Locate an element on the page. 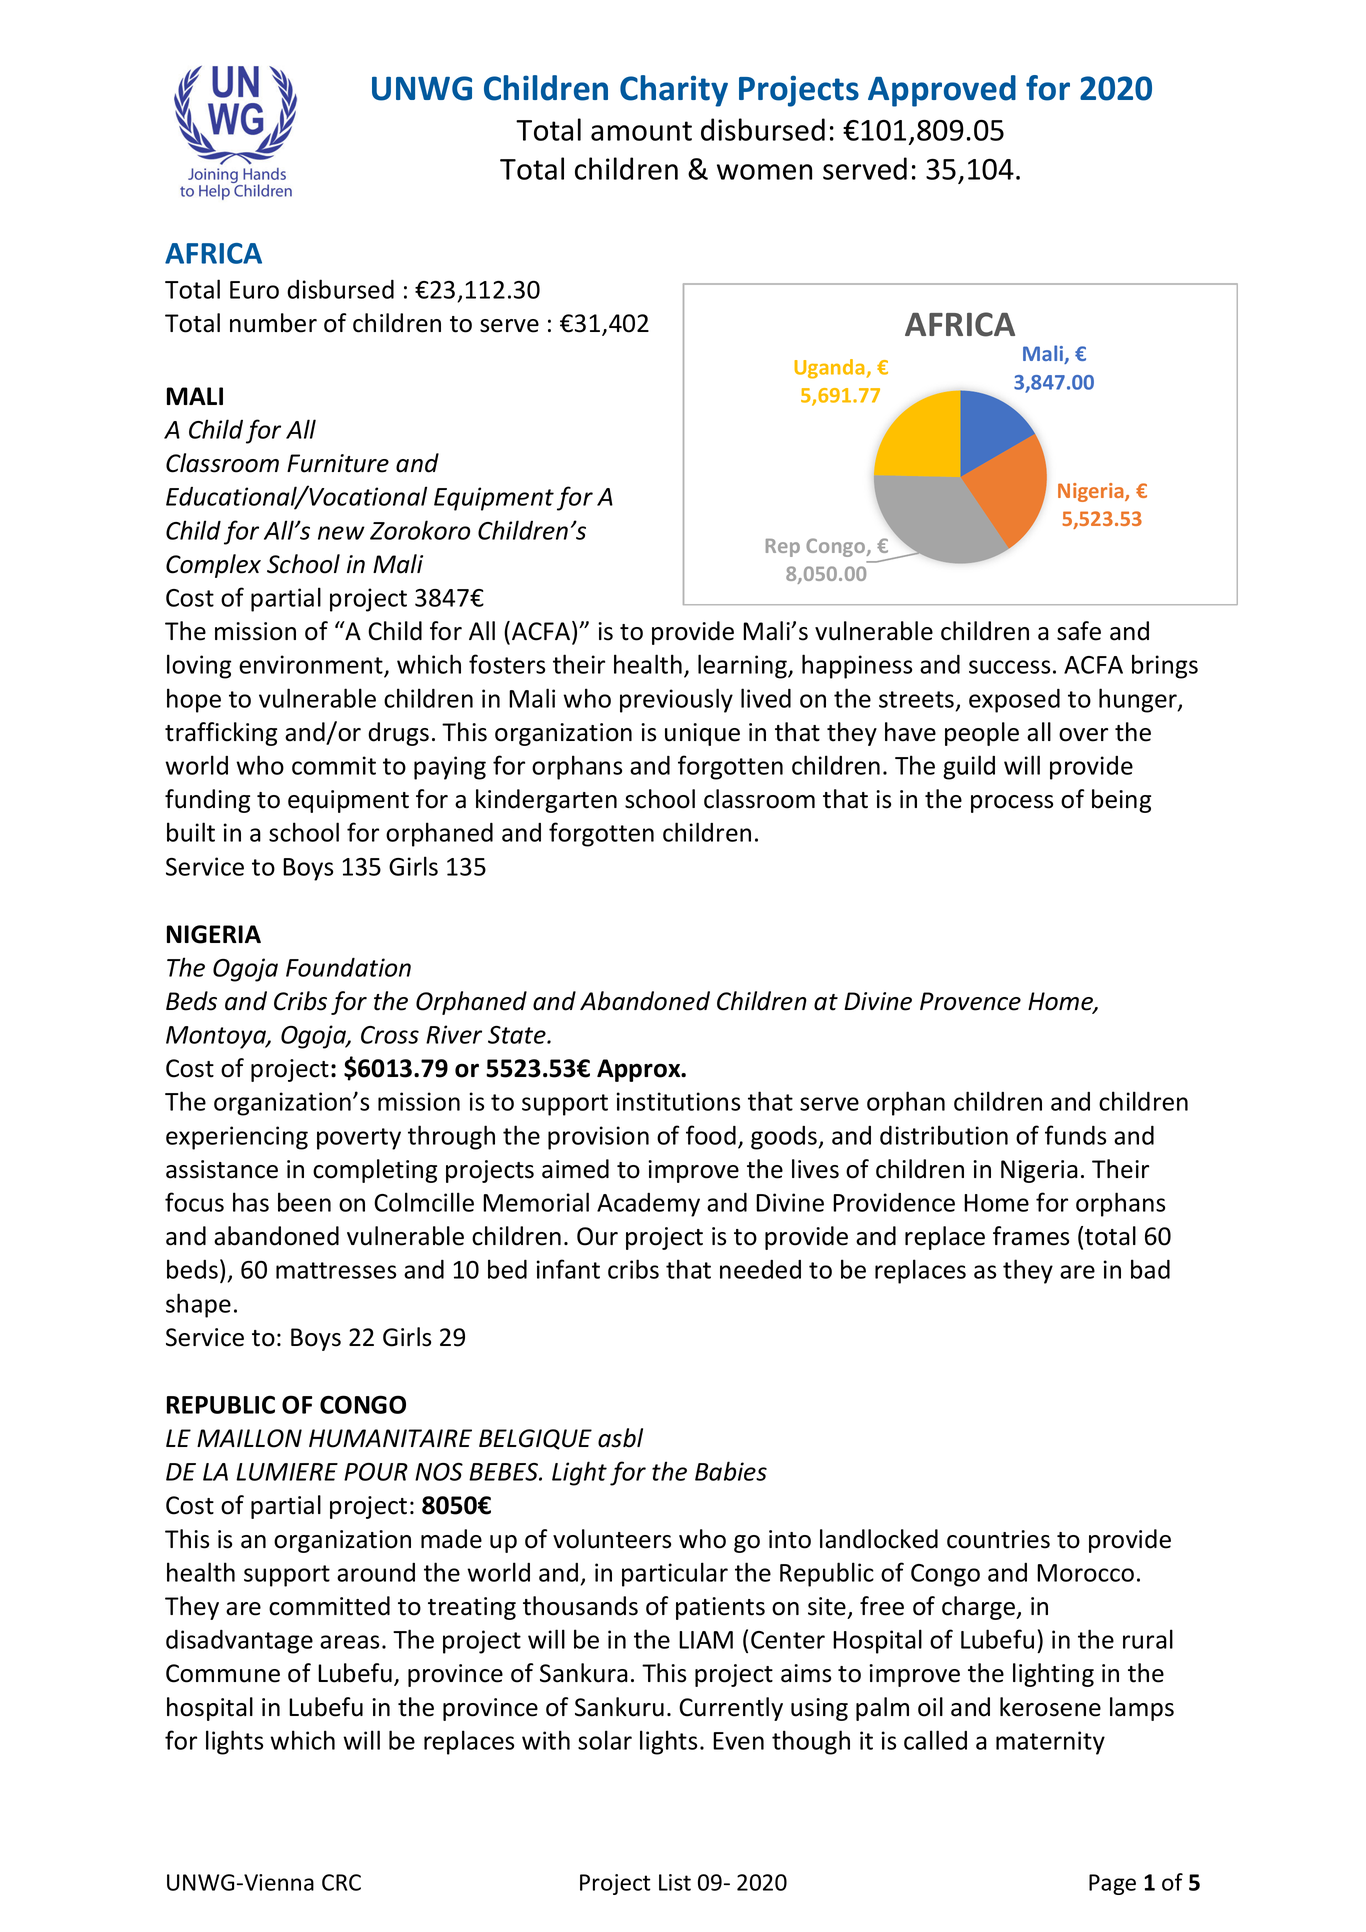  List is located at coordinates (675, 1882).
